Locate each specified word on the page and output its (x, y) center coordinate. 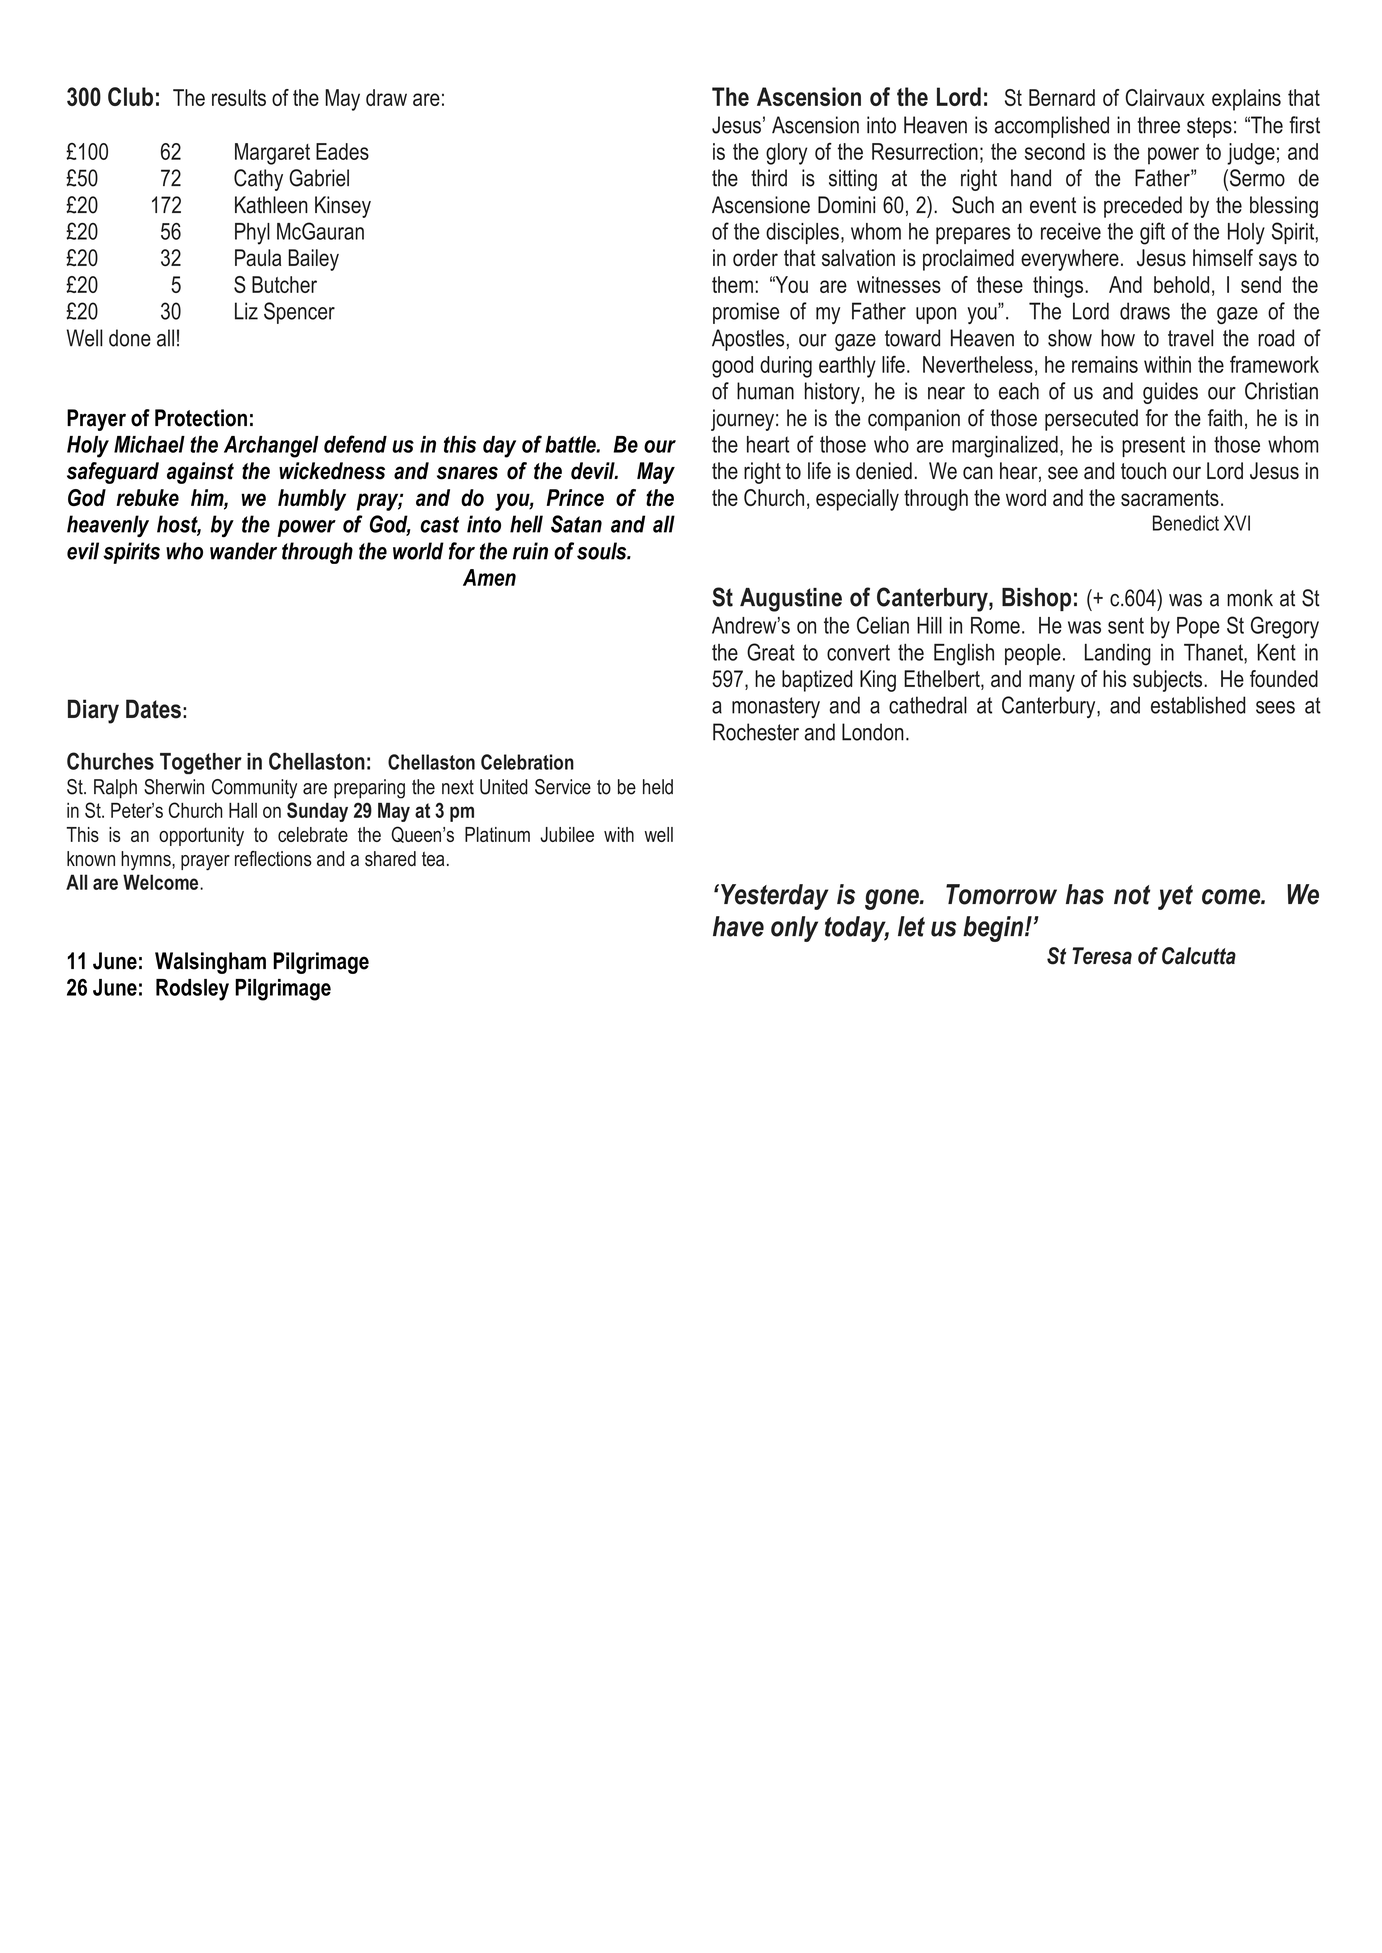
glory (786, 154)
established (1198, 705)
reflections (273, 859)
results (239, 97)
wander (243, 551)
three (1158, 125)
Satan (576, 524)
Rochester (756, 732)
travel (1190, 338)
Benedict (1186, 523)
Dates (153, 709)
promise (746, 313)
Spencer (299, 313)
